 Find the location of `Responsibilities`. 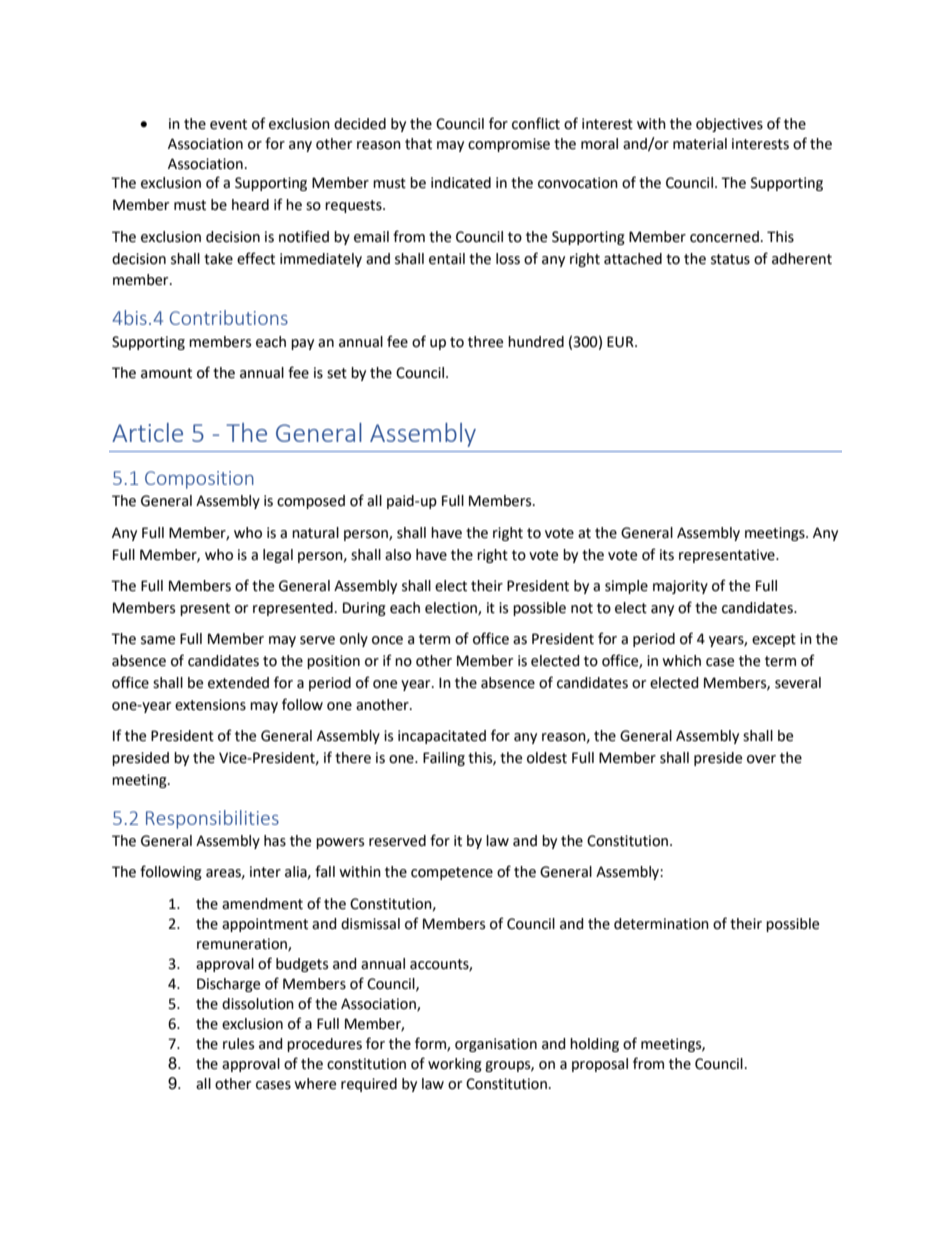

Responsibilities is located at coordinates (212, 819).
